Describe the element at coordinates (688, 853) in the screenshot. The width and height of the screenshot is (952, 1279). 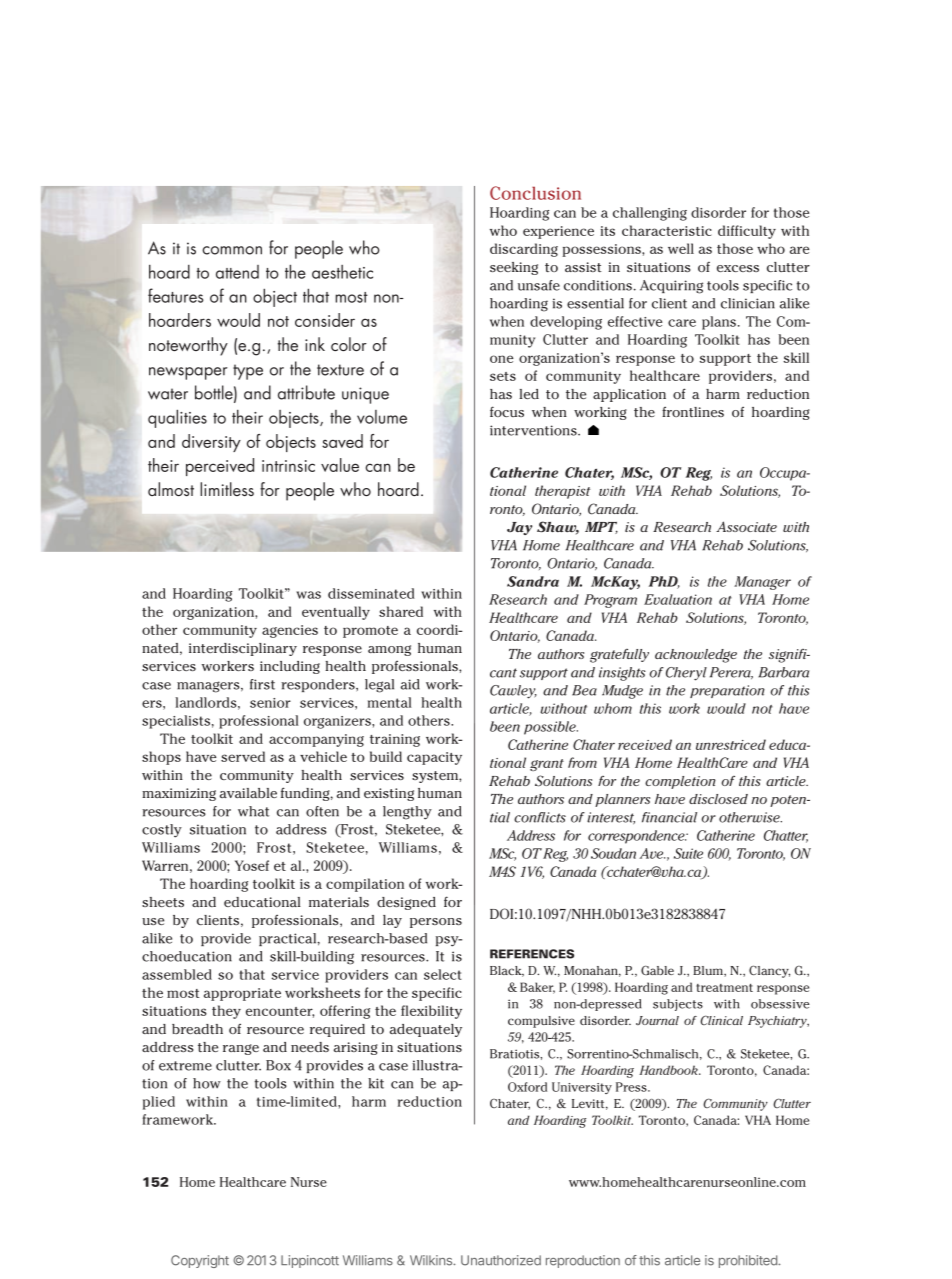
I see `Suite` at that location.
